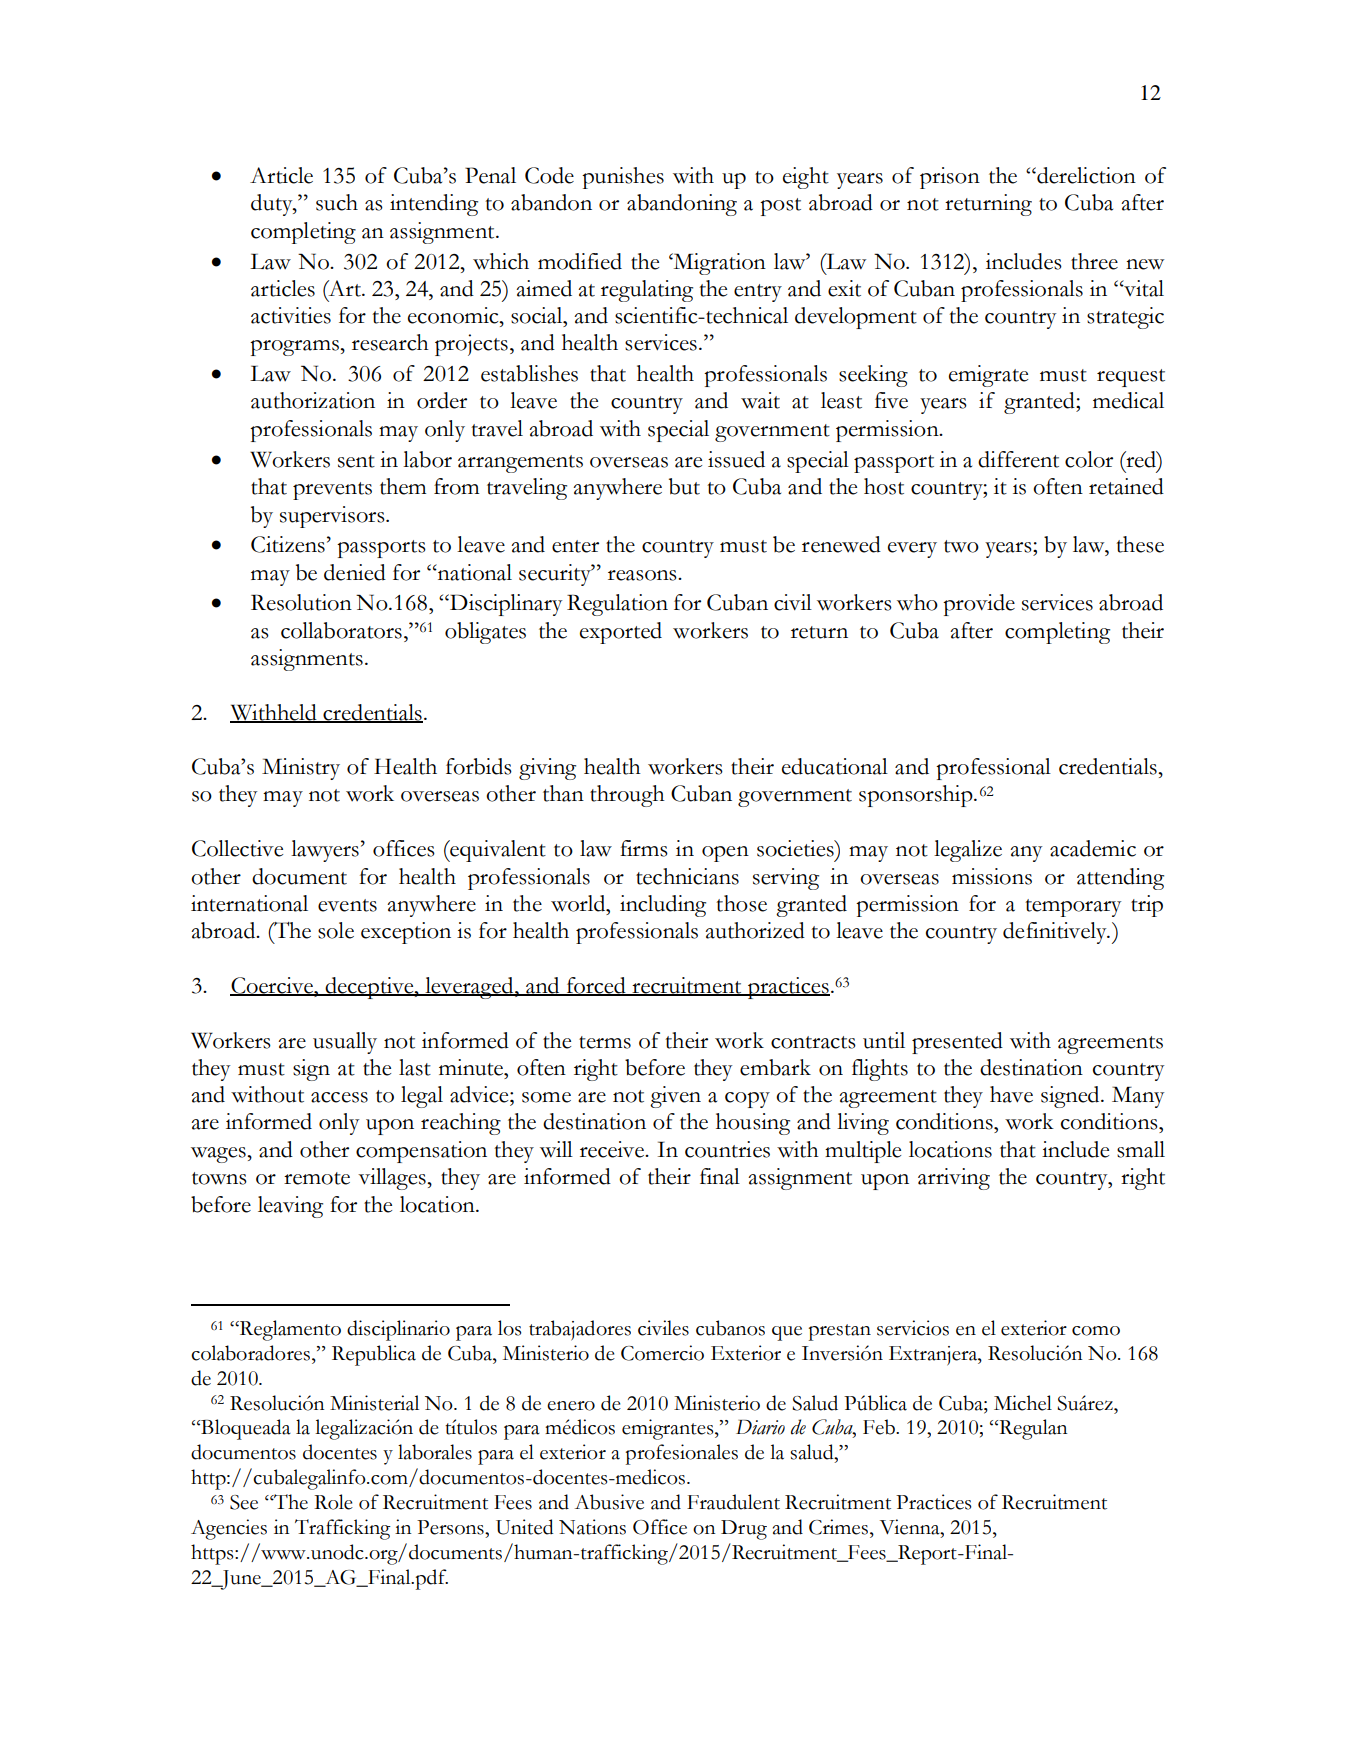  Describe the element at coordinates (687, 876) in the screenshot. I see `technicians` at that location.
